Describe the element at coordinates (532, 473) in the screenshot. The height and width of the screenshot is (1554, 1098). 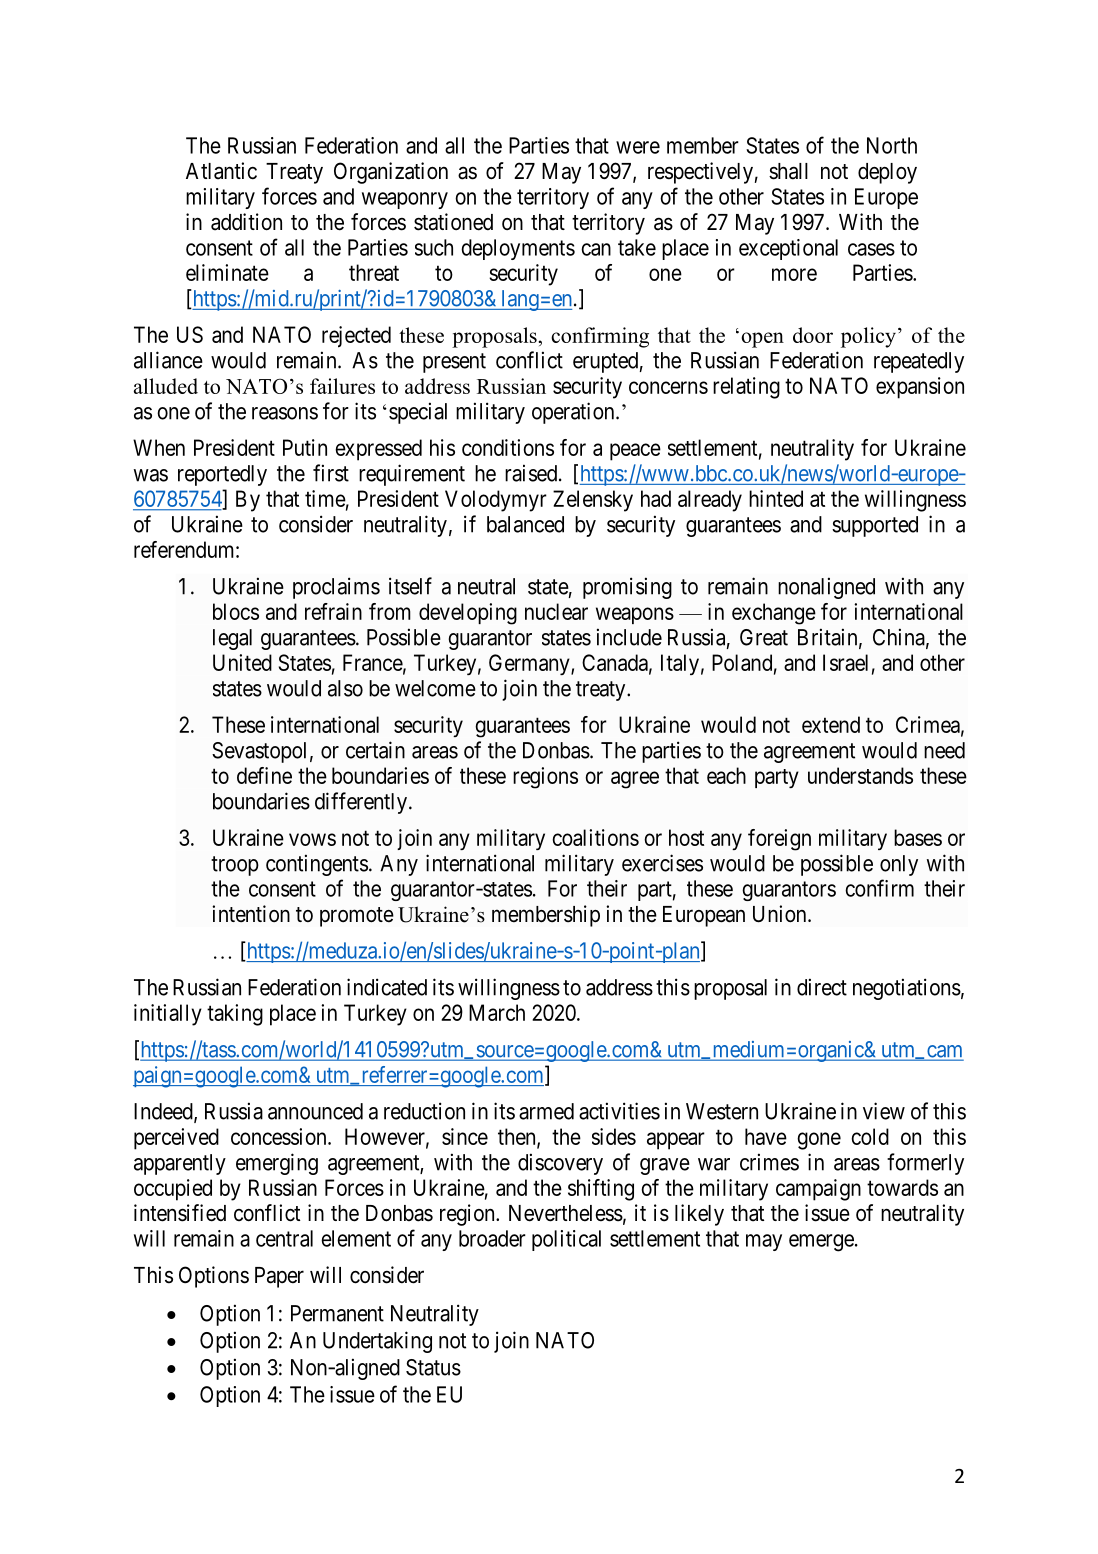
I see `raised` at that location.
